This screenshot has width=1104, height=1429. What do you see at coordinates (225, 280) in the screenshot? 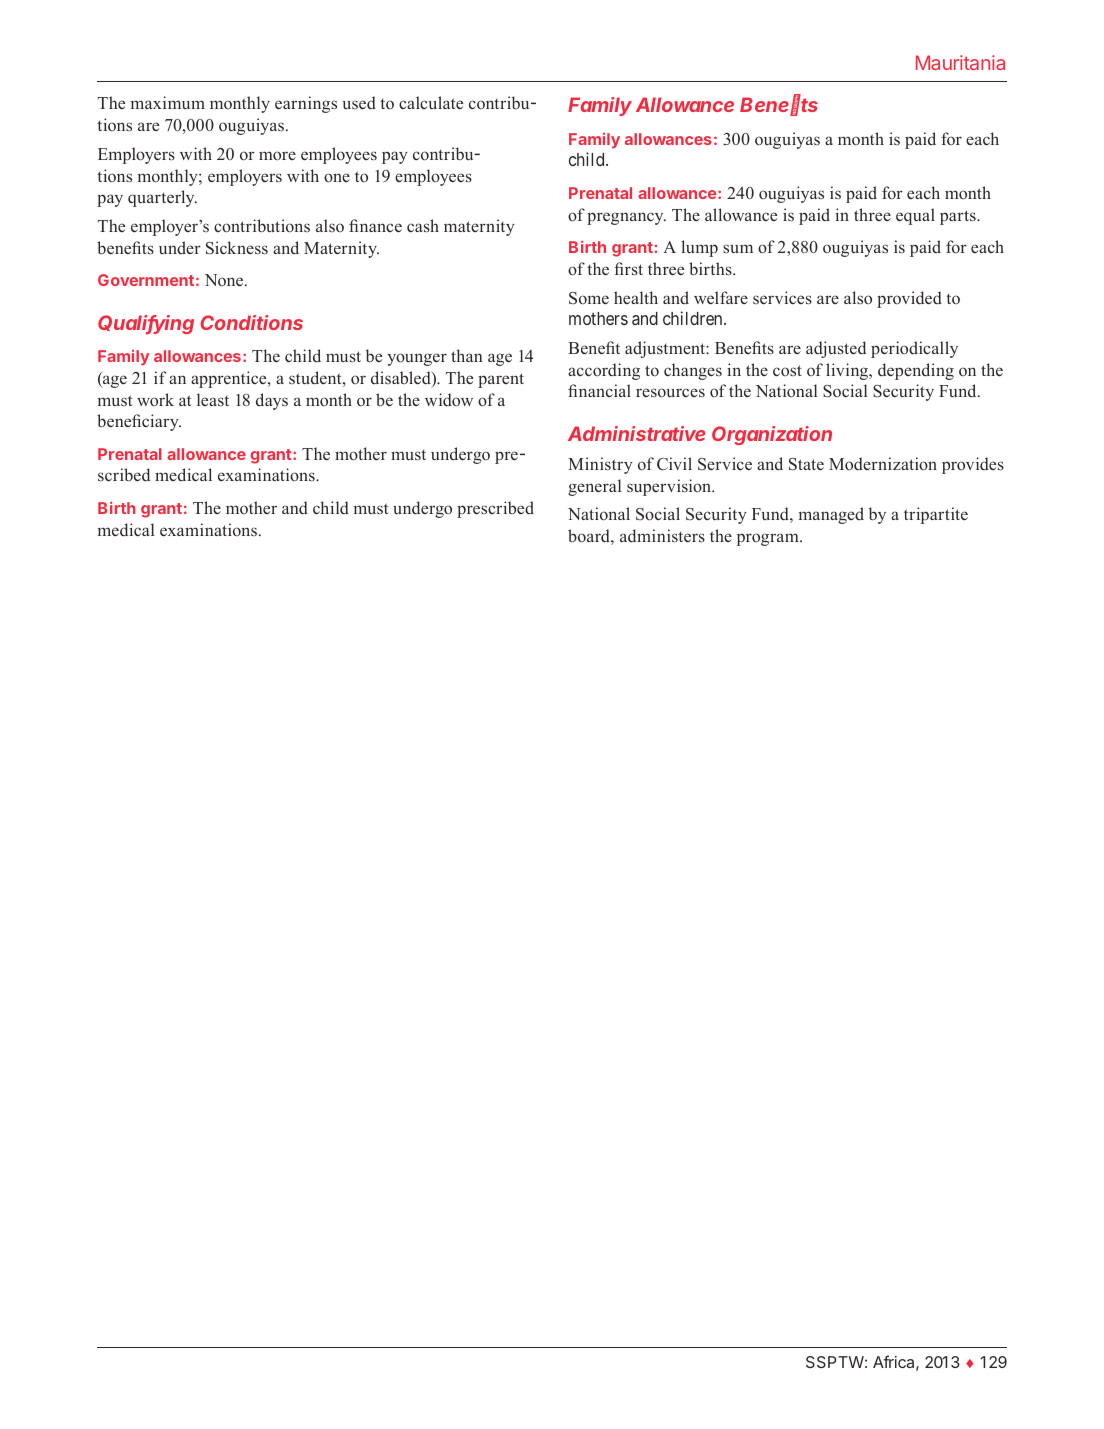
I see `None` at bounding box center [225, 280].
